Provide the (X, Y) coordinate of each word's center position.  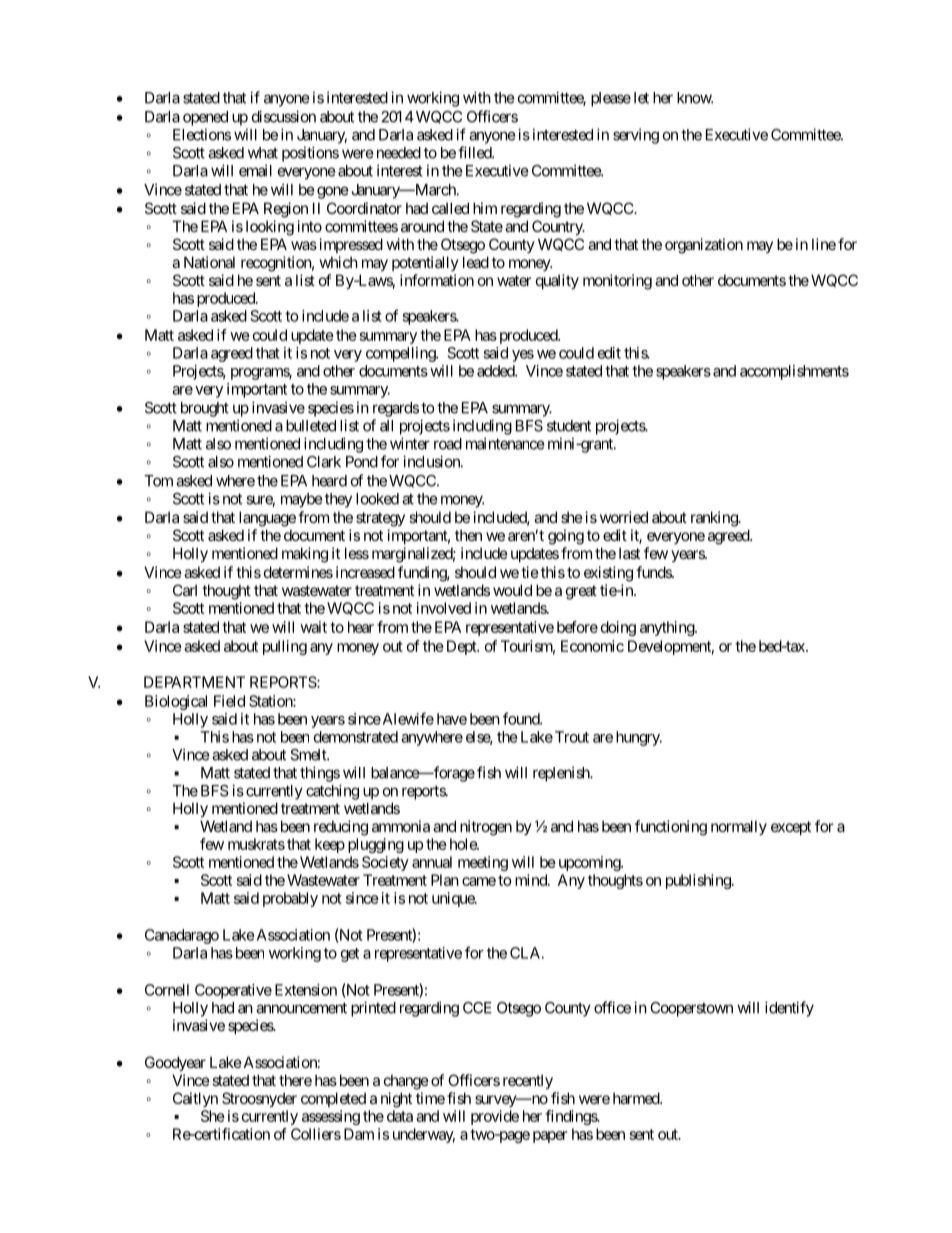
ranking (715, 519)
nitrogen (486, 828)
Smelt (309, 755)
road (448, 444)
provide (495, 1117)
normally (739, 827)
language (267, 519)
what (263, 153)
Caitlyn (195, 1099)
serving (636, 136)
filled (475, 152)
